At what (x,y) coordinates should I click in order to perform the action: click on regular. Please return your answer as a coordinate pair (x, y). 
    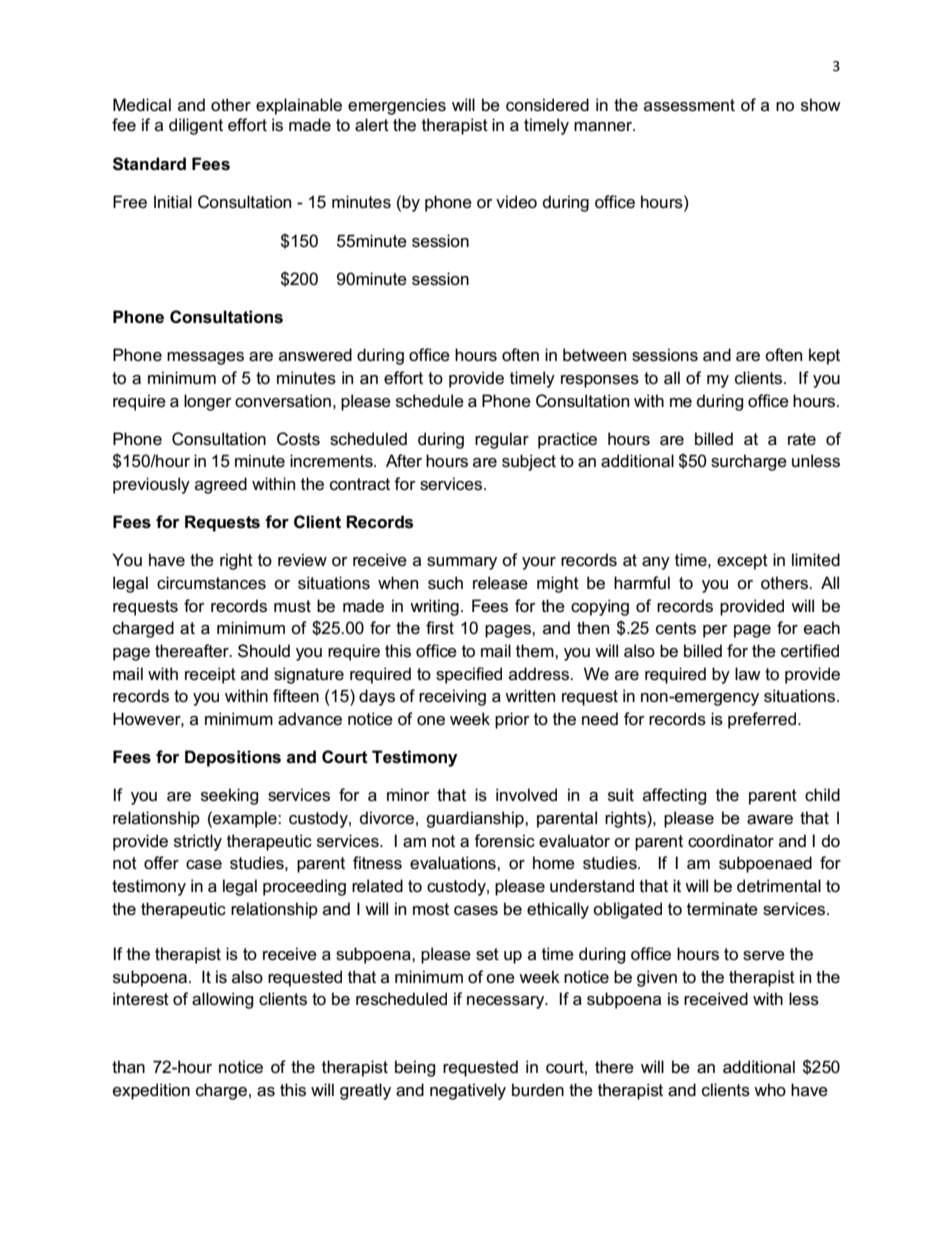
    Looking at the image, I should click on (502, 440).
